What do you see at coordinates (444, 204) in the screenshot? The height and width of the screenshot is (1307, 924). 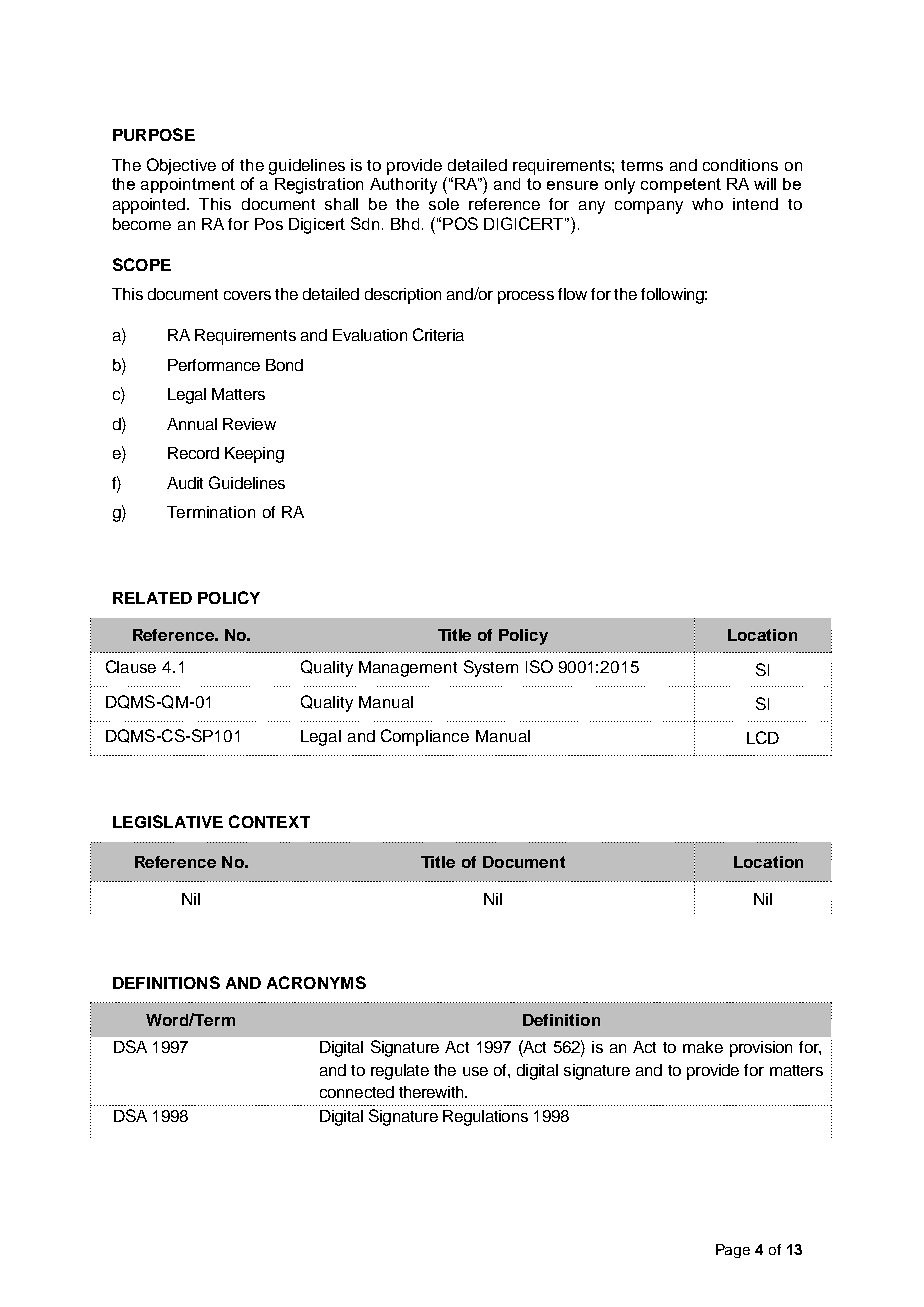 I see `sole` at bounding box center [444, 204].
